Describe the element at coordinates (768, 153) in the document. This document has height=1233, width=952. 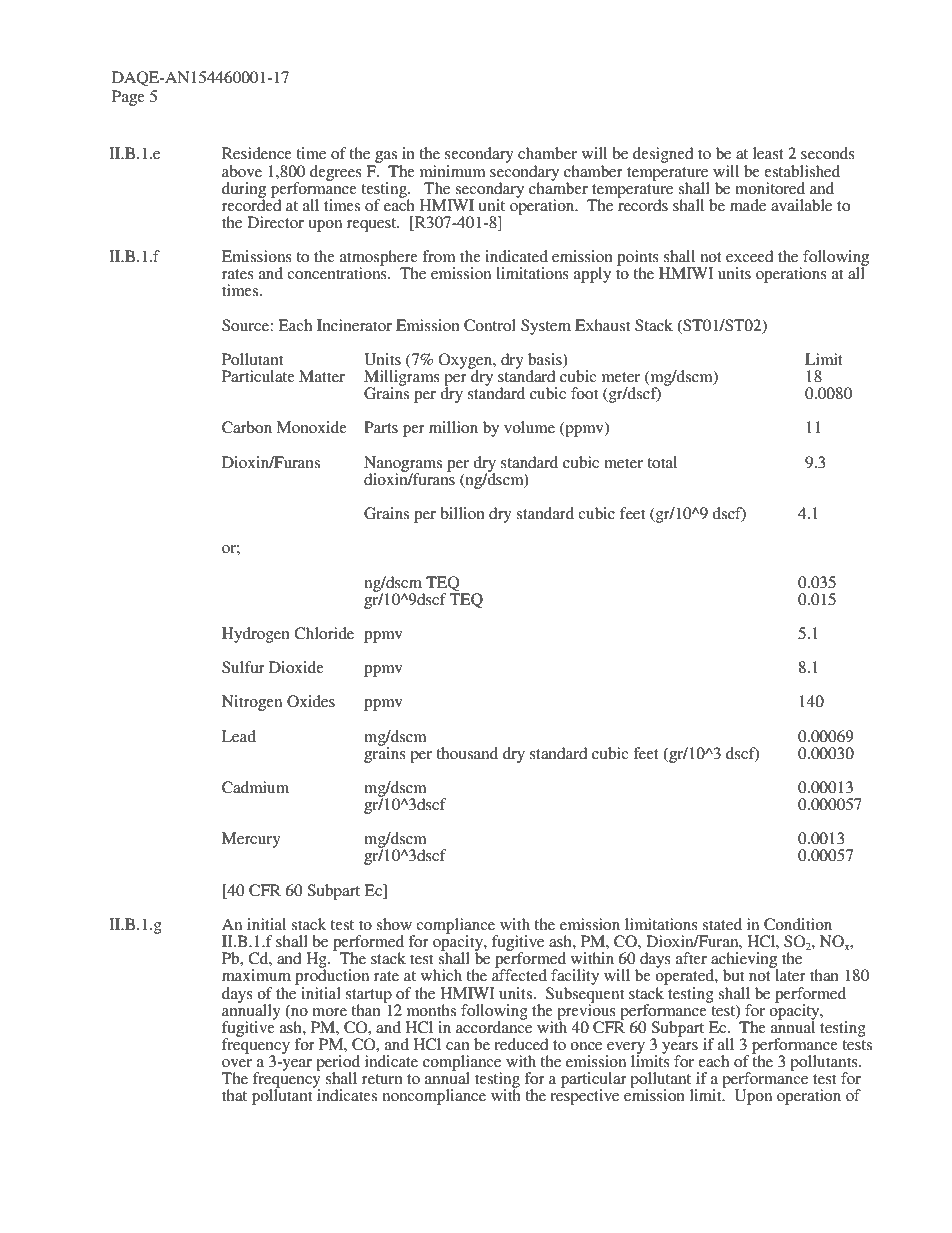
I see `least` at that location.
